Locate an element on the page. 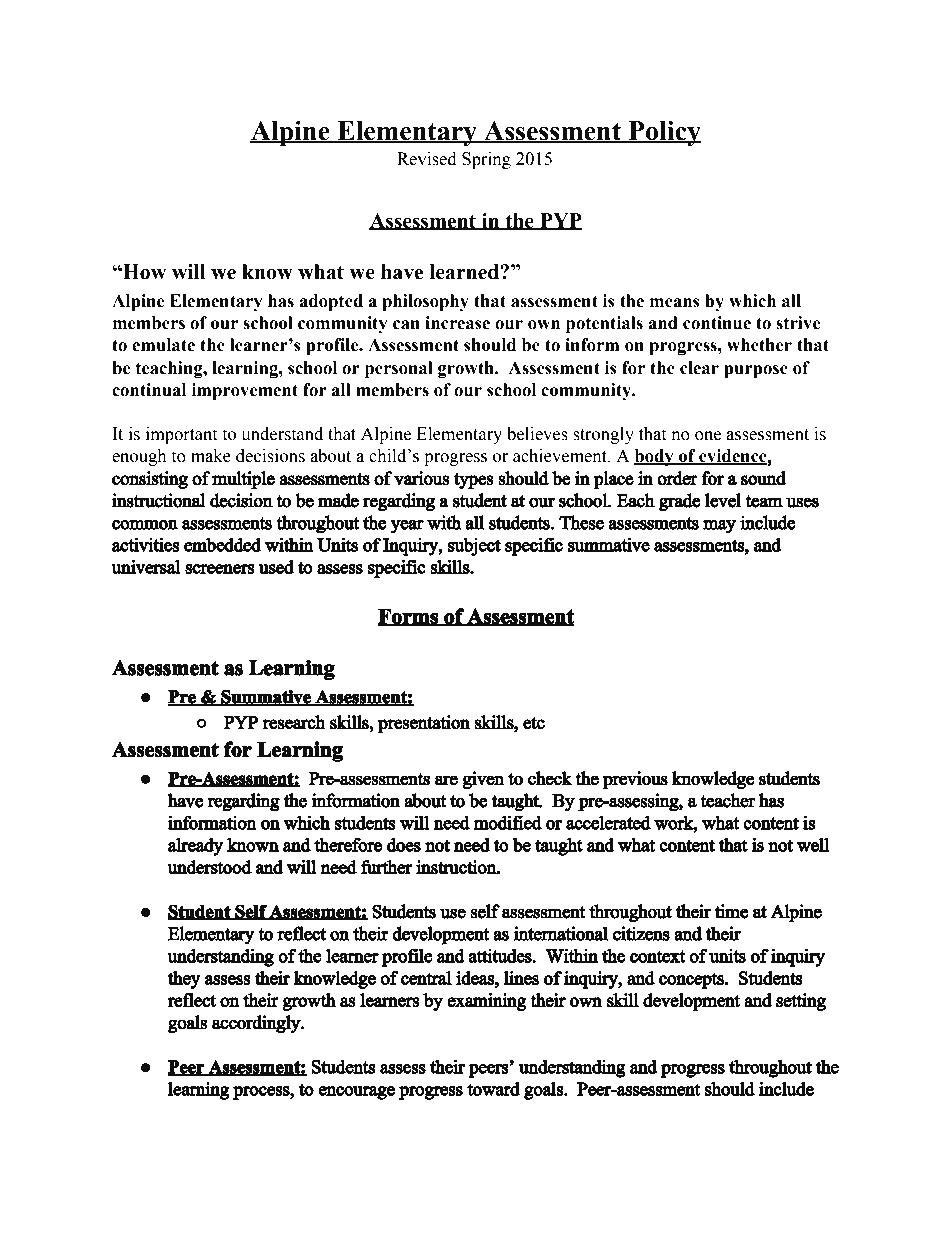 This document has width=952, height=1233. Revised is located at coordinates (427, 159).
